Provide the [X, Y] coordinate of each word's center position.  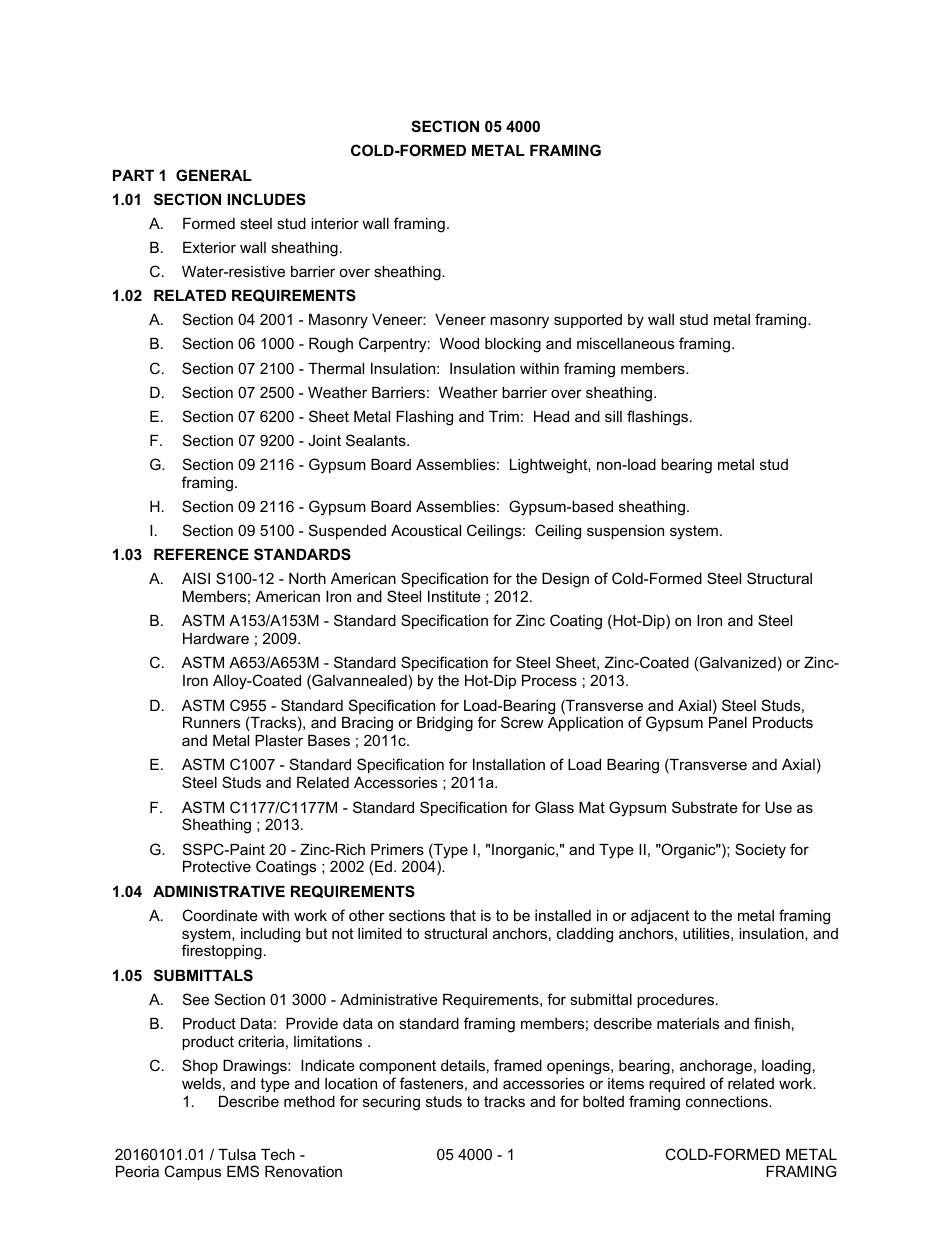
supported [588, 321]
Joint [324, 440]
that [463, 915]
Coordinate [220, 915]
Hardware [216, 638]
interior [335, 223]
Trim [504, 416]
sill [613, 416]
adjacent [660, 917]
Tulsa [237, 1154]
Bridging [445, 724]
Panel [728, 722]
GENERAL [214, 175]
